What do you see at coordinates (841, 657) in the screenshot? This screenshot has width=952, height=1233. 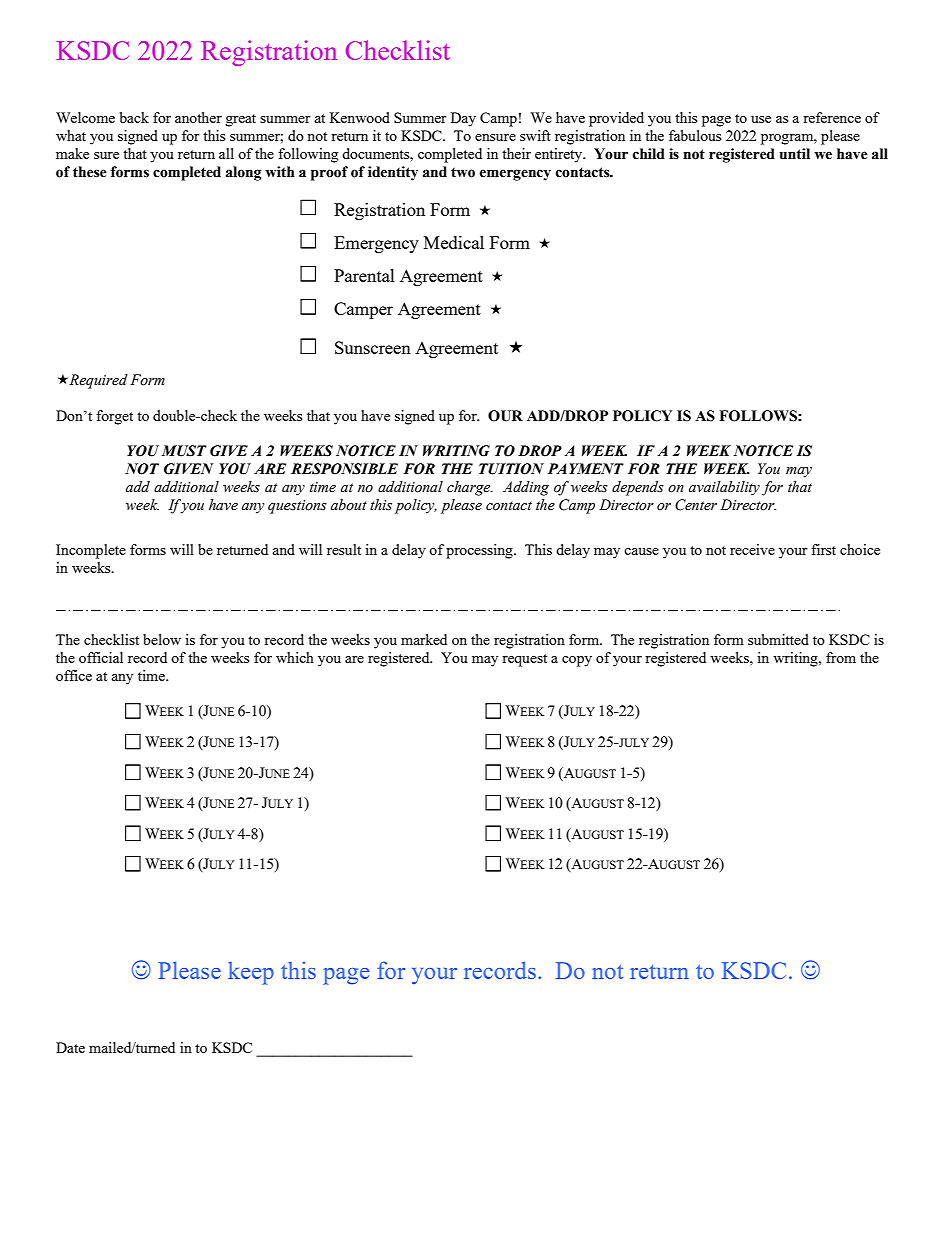 I see `from` at bounding box center [841, 657].
